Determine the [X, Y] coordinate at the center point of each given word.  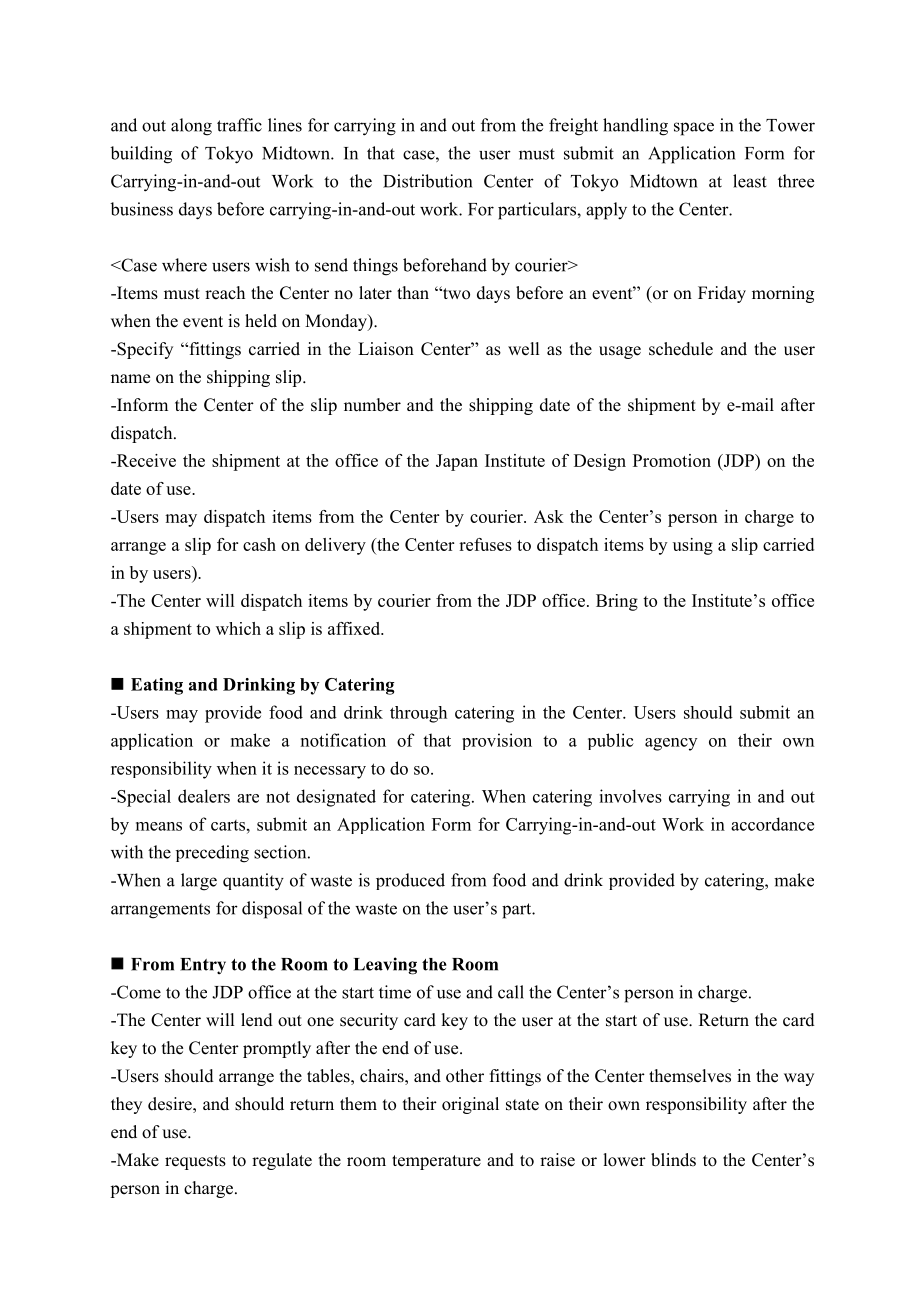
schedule [681, 349]
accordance [772, 824]
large [199, 882]
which [238, 628]
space [694, 129]
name [130, 379]
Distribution [427, 181]
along [191, 127]
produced [410, 881]
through [418, 714]
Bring [617, 602]
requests [195, 1162]
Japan [457, 462]
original [470, 1105]
